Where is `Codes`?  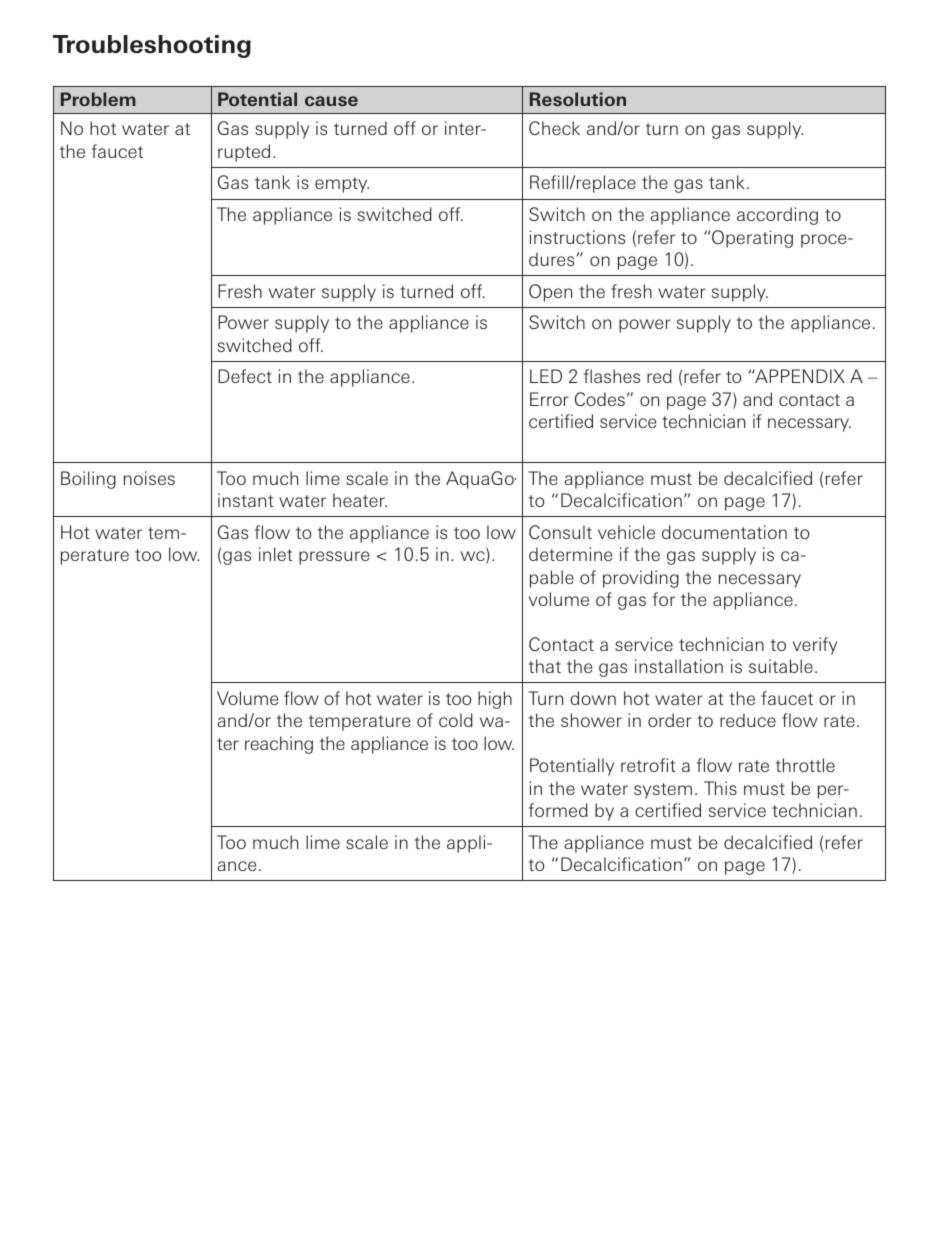
Codes is located at coordinates (600, 399).
